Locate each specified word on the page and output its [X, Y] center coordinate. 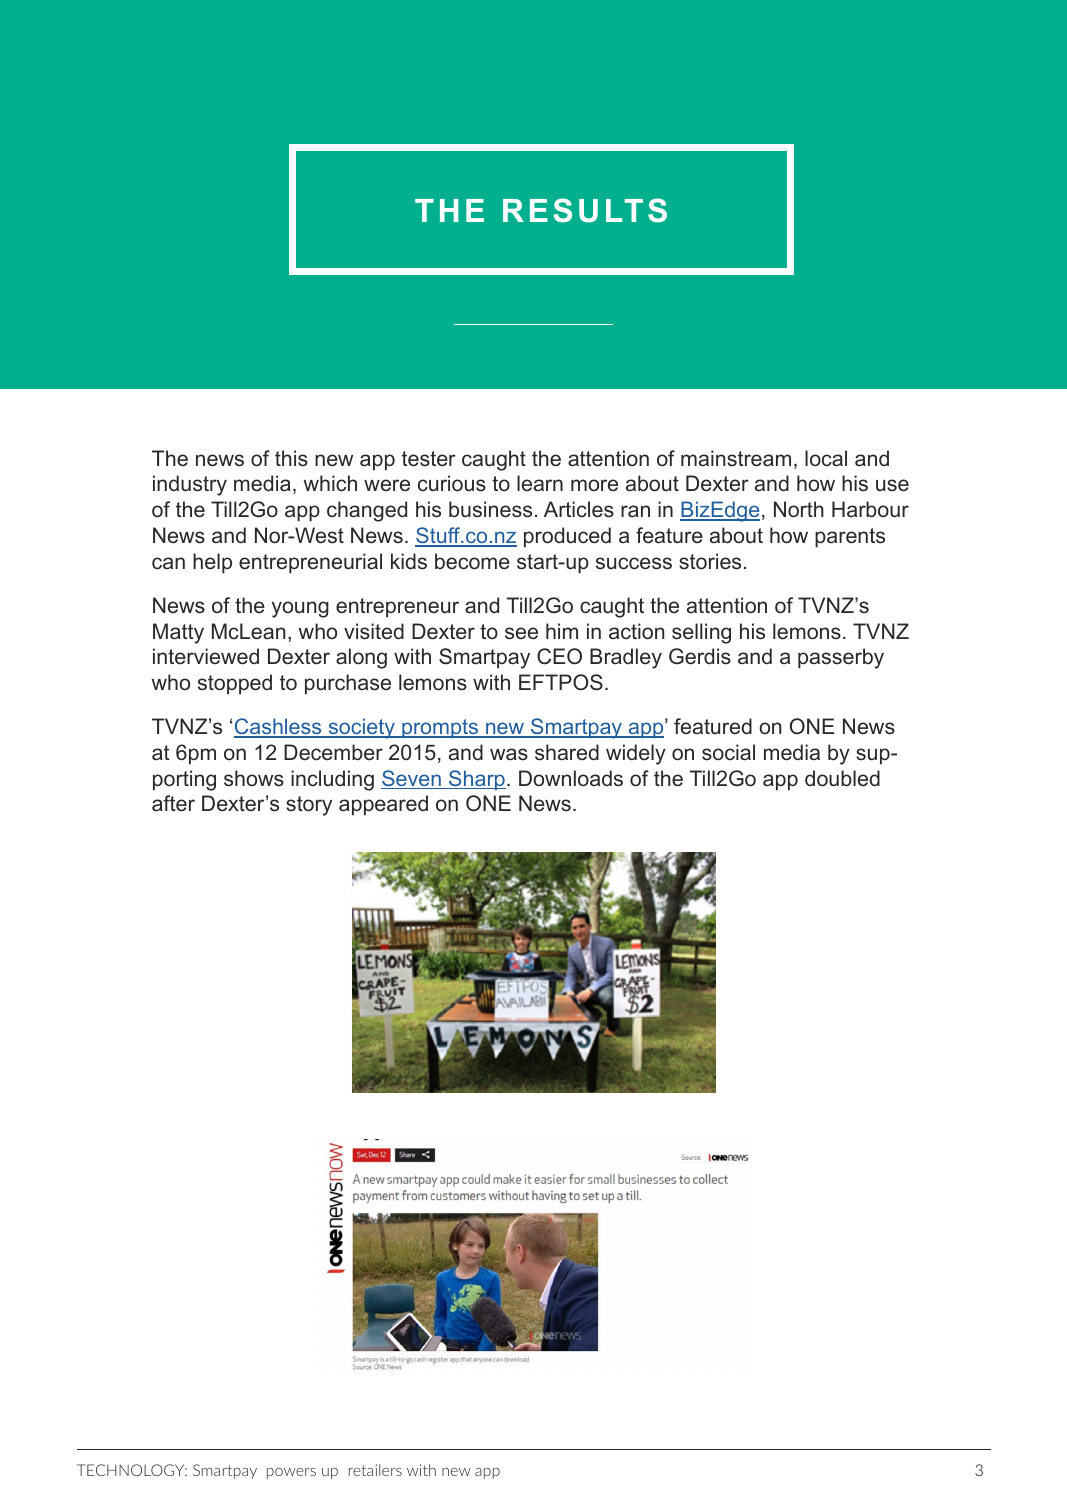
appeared [383, 805]
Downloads [571, 778]
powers [291, 1473]
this [291, 458]
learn [540, 483]
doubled [842, 778]
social [728, 752]
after [173, 803]
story [309, 806]
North [799, 509]
